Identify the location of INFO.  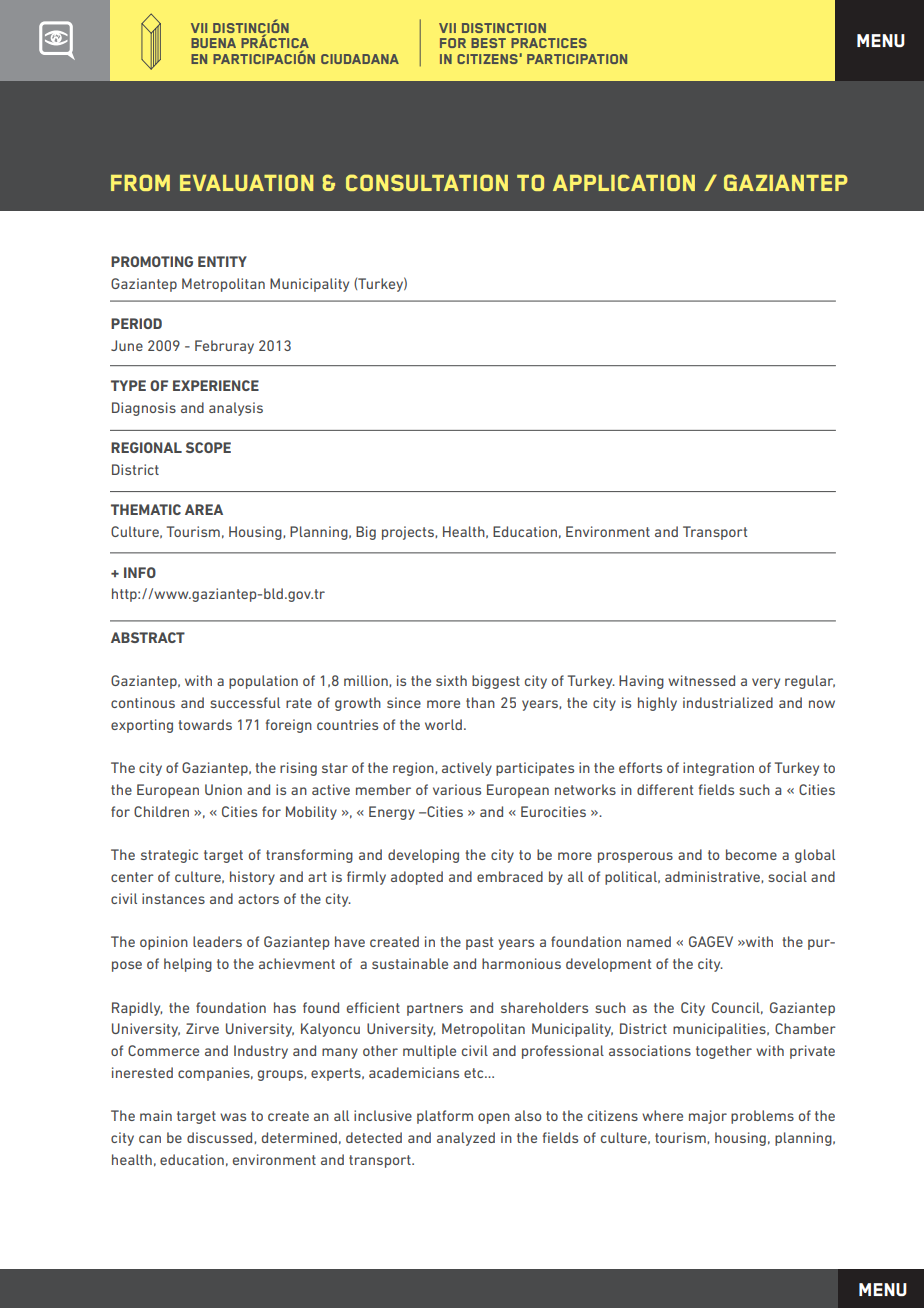
(140, 572).
